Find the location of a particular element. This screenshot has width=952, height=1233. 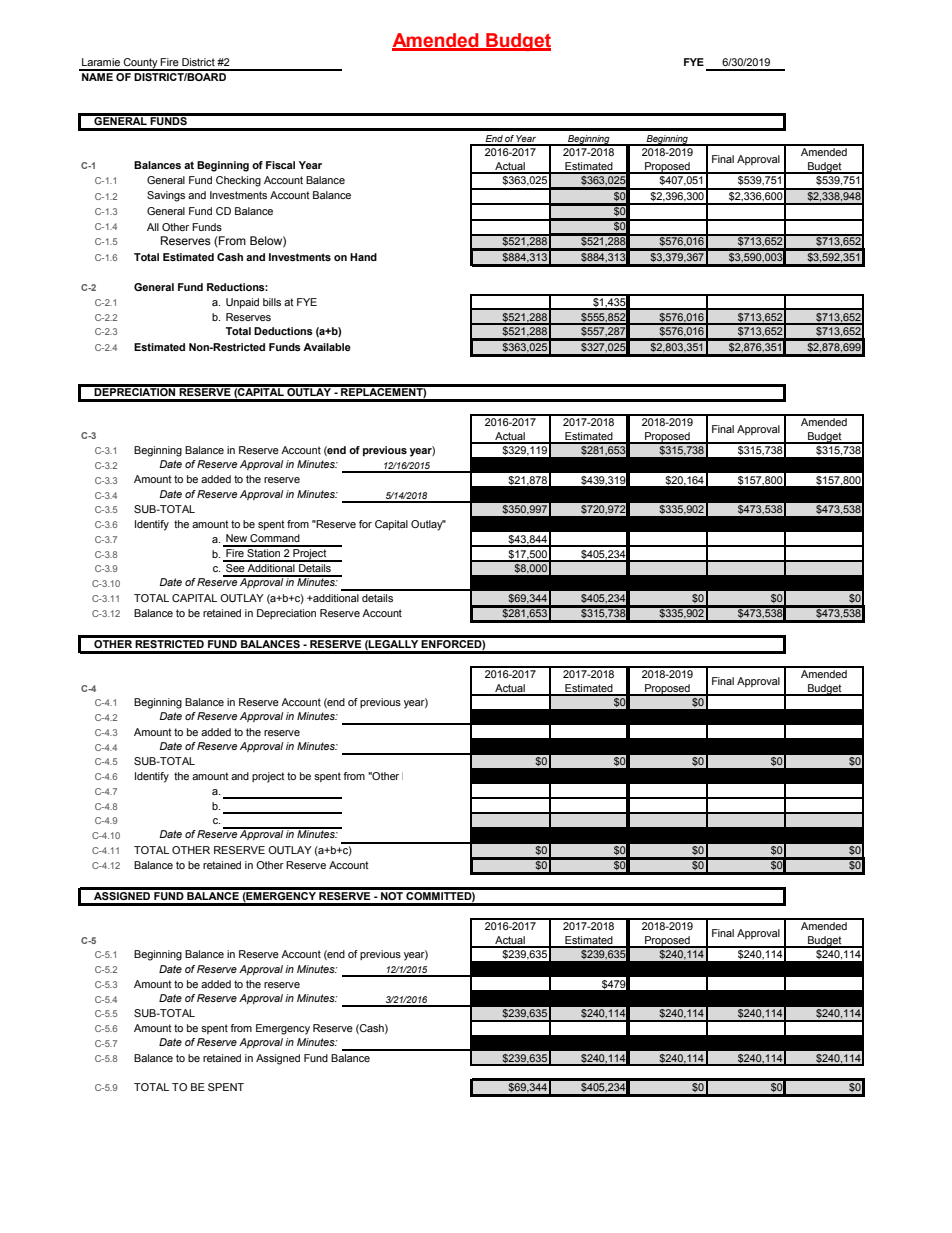

Unpaid is located at coordinates (242, 303).
